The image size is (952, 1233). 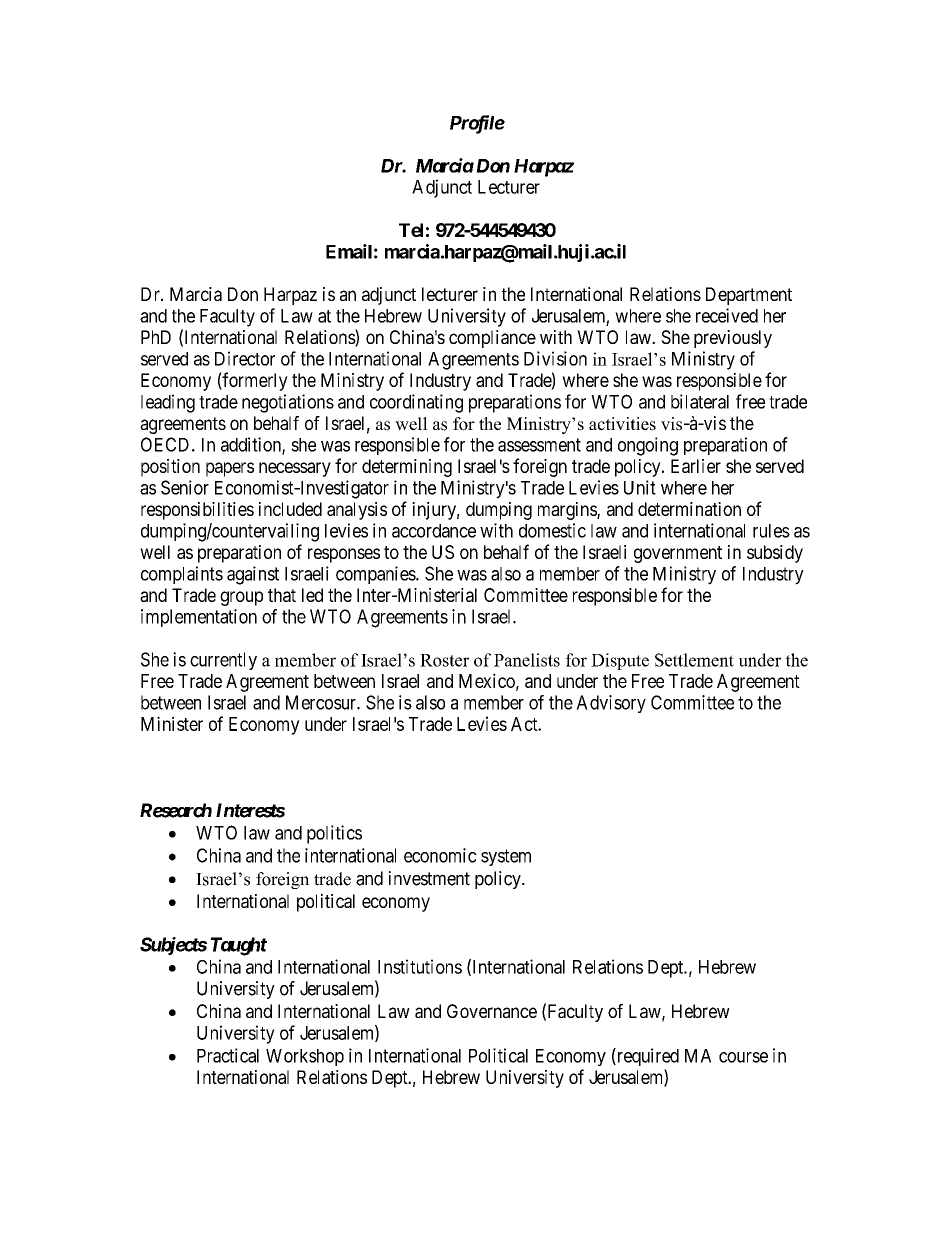 I want to click on Tel, so click(x=411, y=230).
